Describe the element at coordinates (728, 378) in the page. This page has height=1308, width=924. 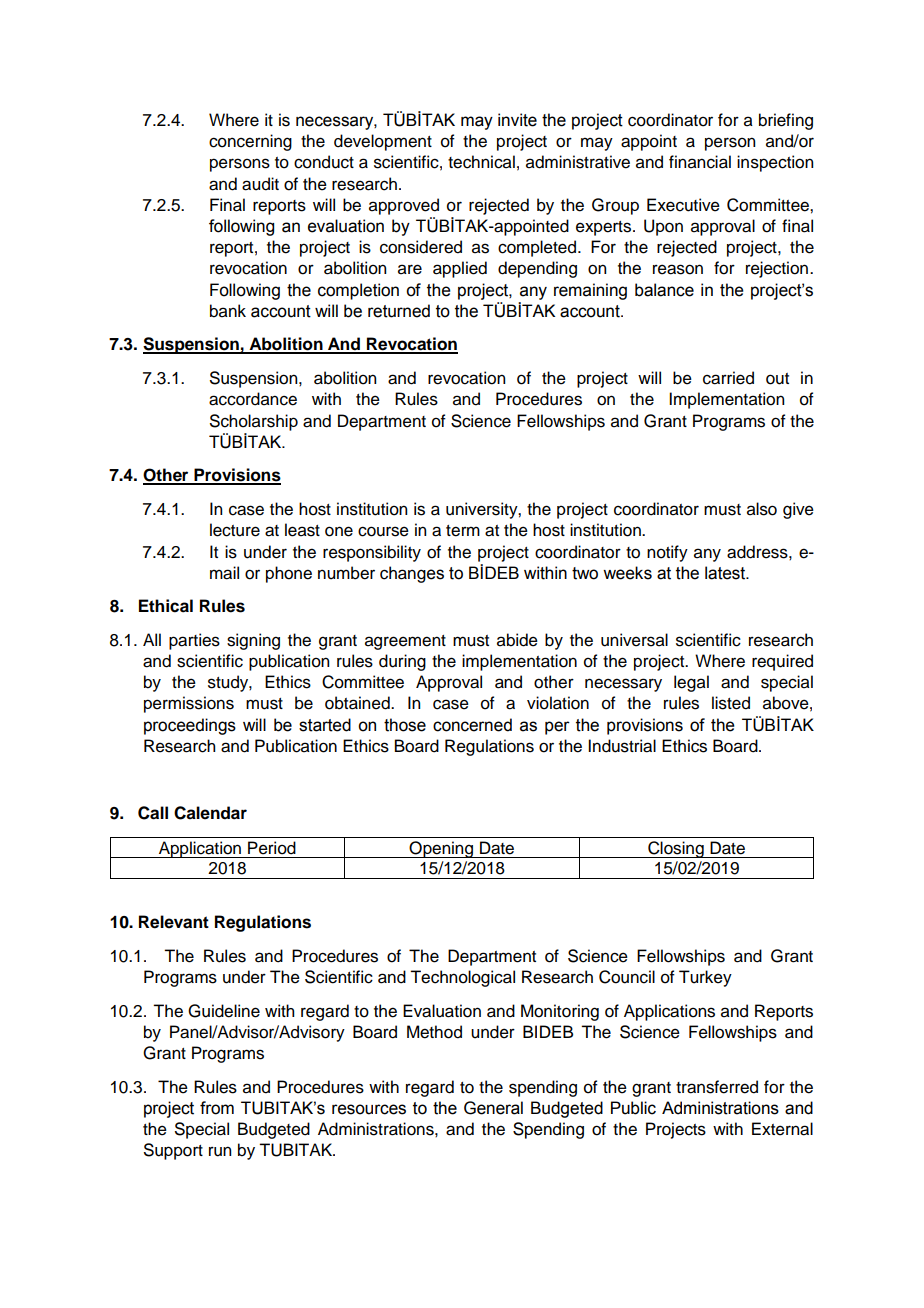
I see `carried` at that location.
